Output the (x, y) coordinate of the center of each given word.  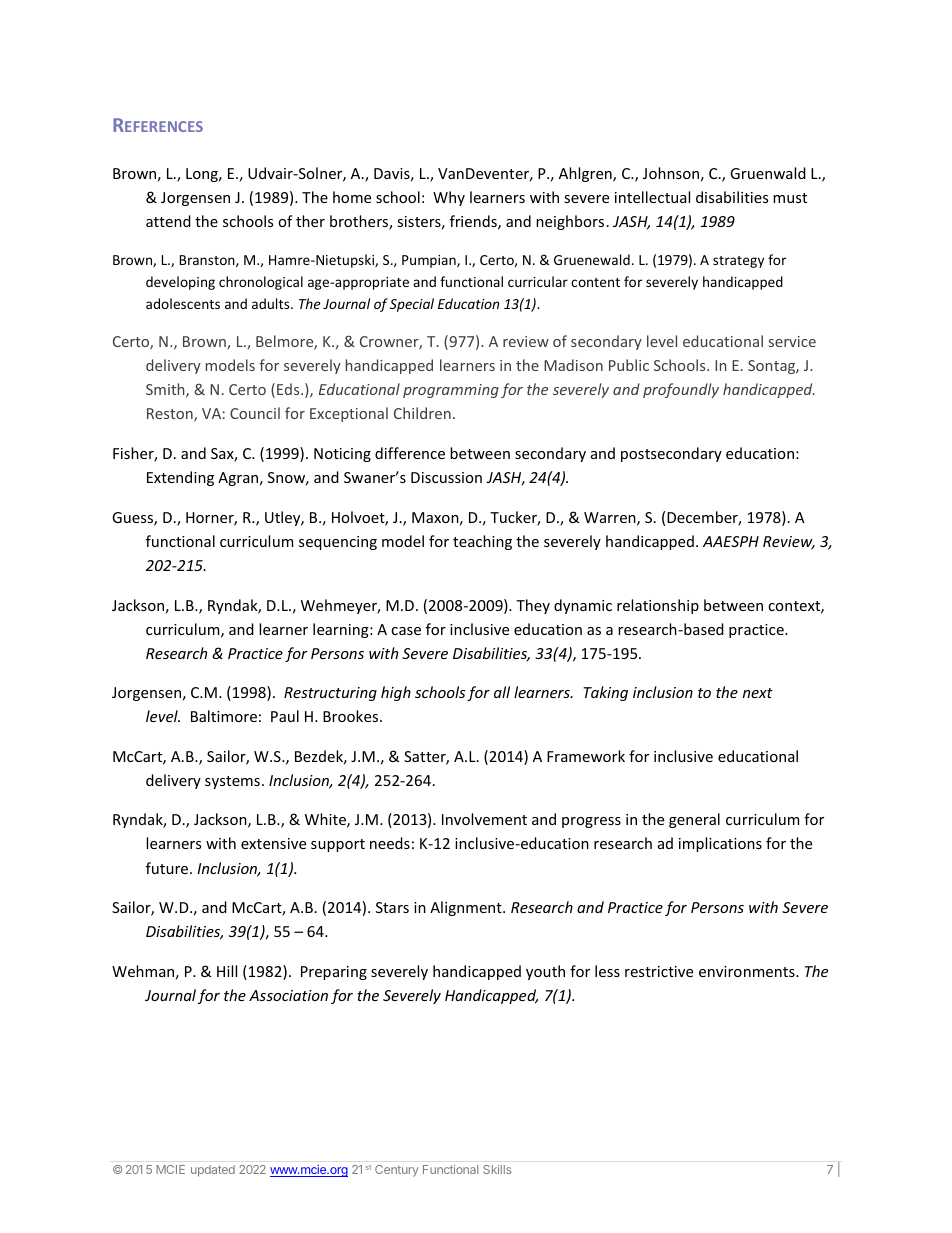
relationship (658, 606)
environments (748, 971)
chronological (261, 283)
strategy (738, 262)
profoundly (681, 390)
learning (342, 630)
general (694, 820)
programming (451, 391)
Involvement (484, 819)
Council (255, 413)
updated (213, 1171)
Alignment (467, 908)
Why (449, 198)
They (533, 606)
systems (232, 782)
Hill (227, 971)
